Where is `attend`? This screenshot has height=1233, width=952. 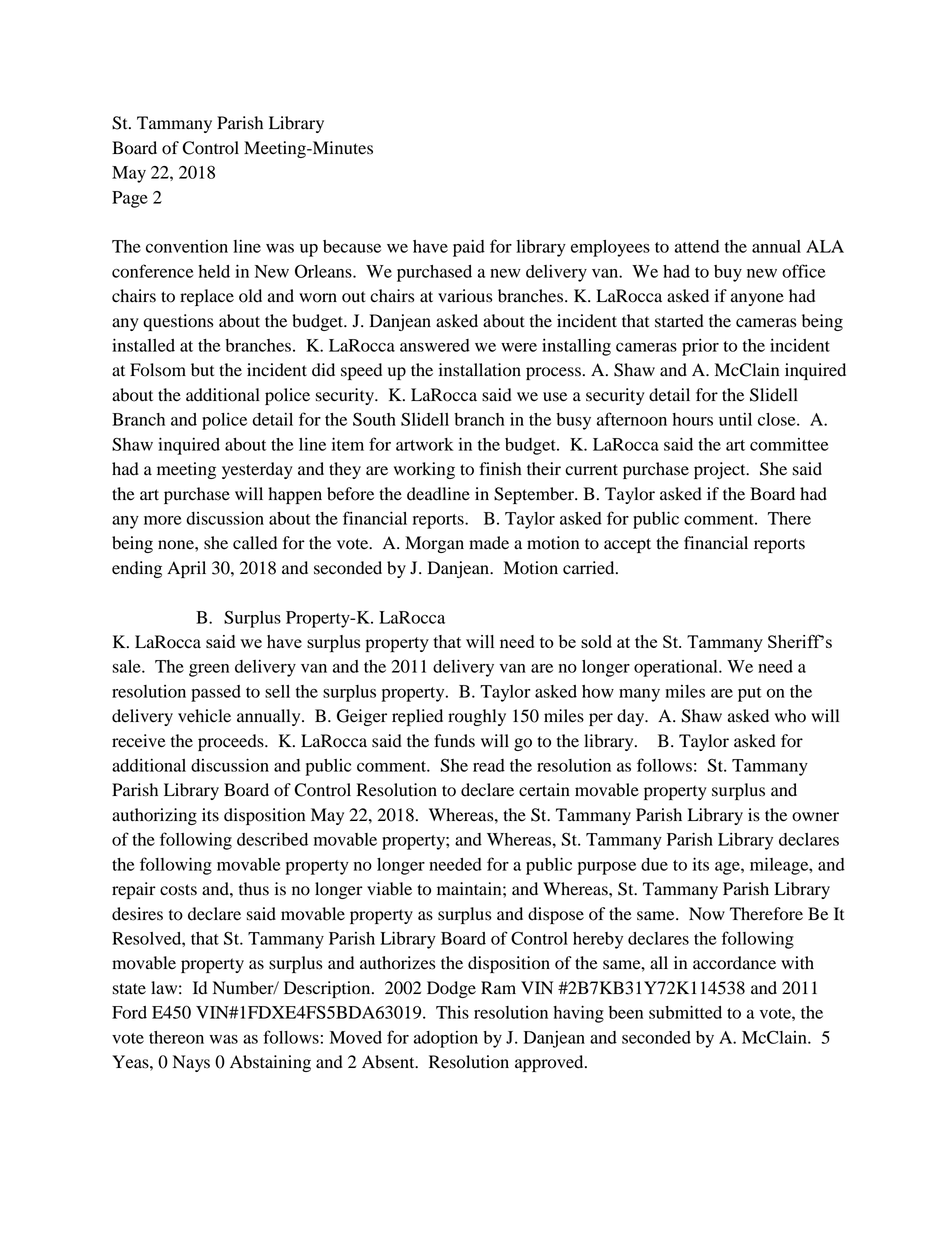
attend is located at coordinates (697, 246).
